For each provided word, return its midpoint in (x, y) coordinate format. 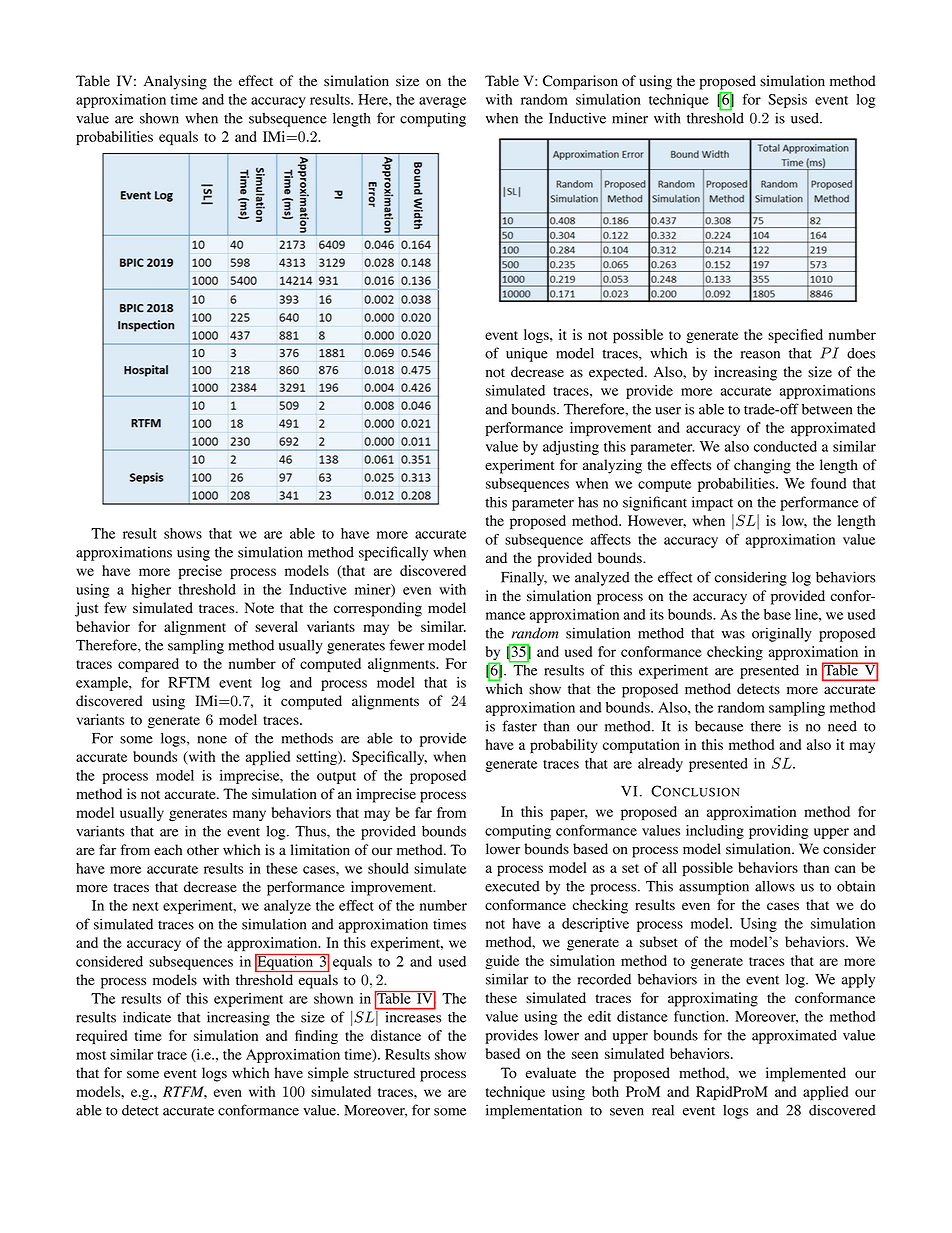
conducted (785, 446)
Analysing (175, 82)
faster (519, 726)
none (212, 740)
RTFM (185, 1092)
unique (527, 354)
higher (151, 591)
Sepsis (787, 101)
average (442, 102)
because (719, 726)
